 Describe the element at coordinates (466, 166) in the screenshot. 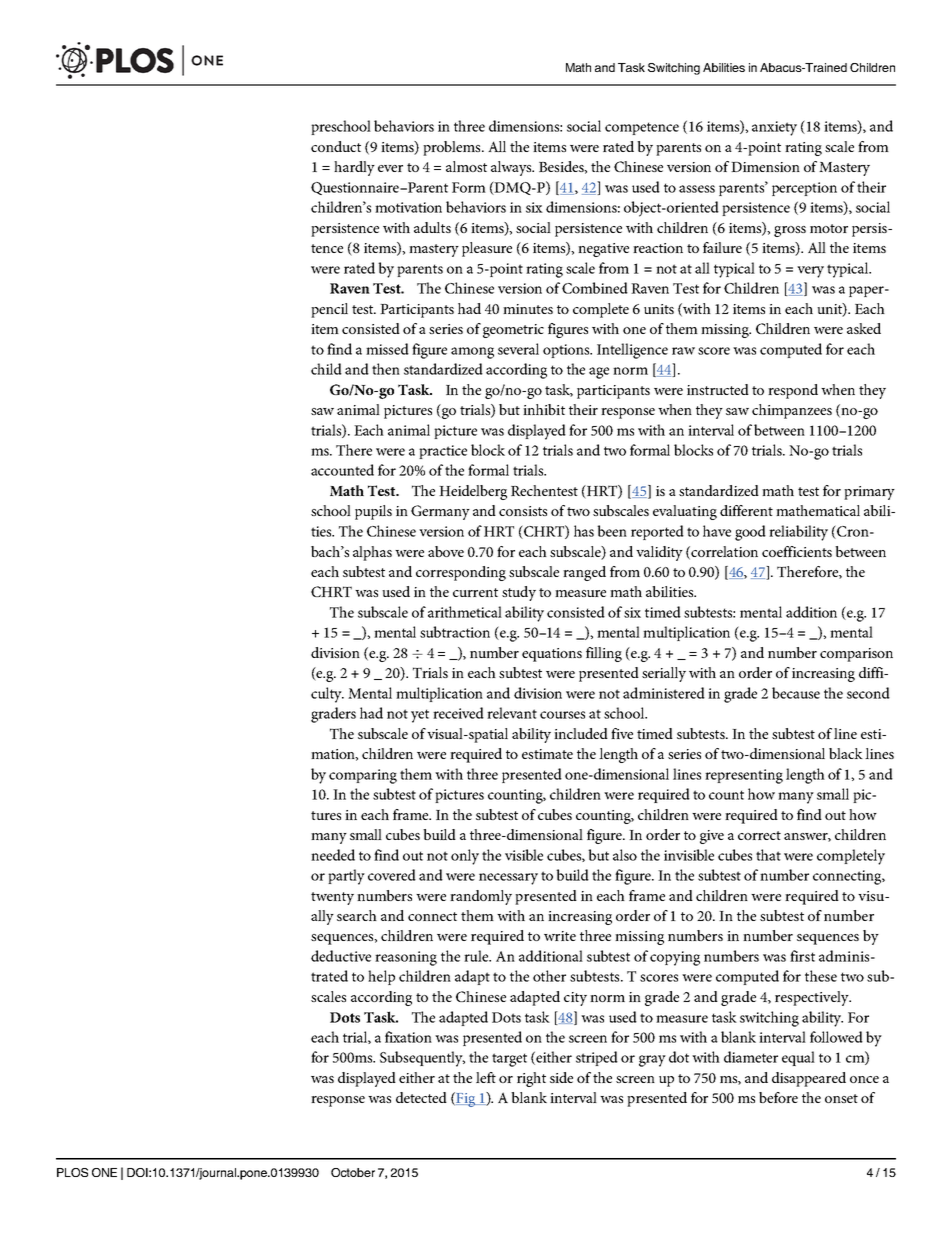

I see `almost` at that location.
